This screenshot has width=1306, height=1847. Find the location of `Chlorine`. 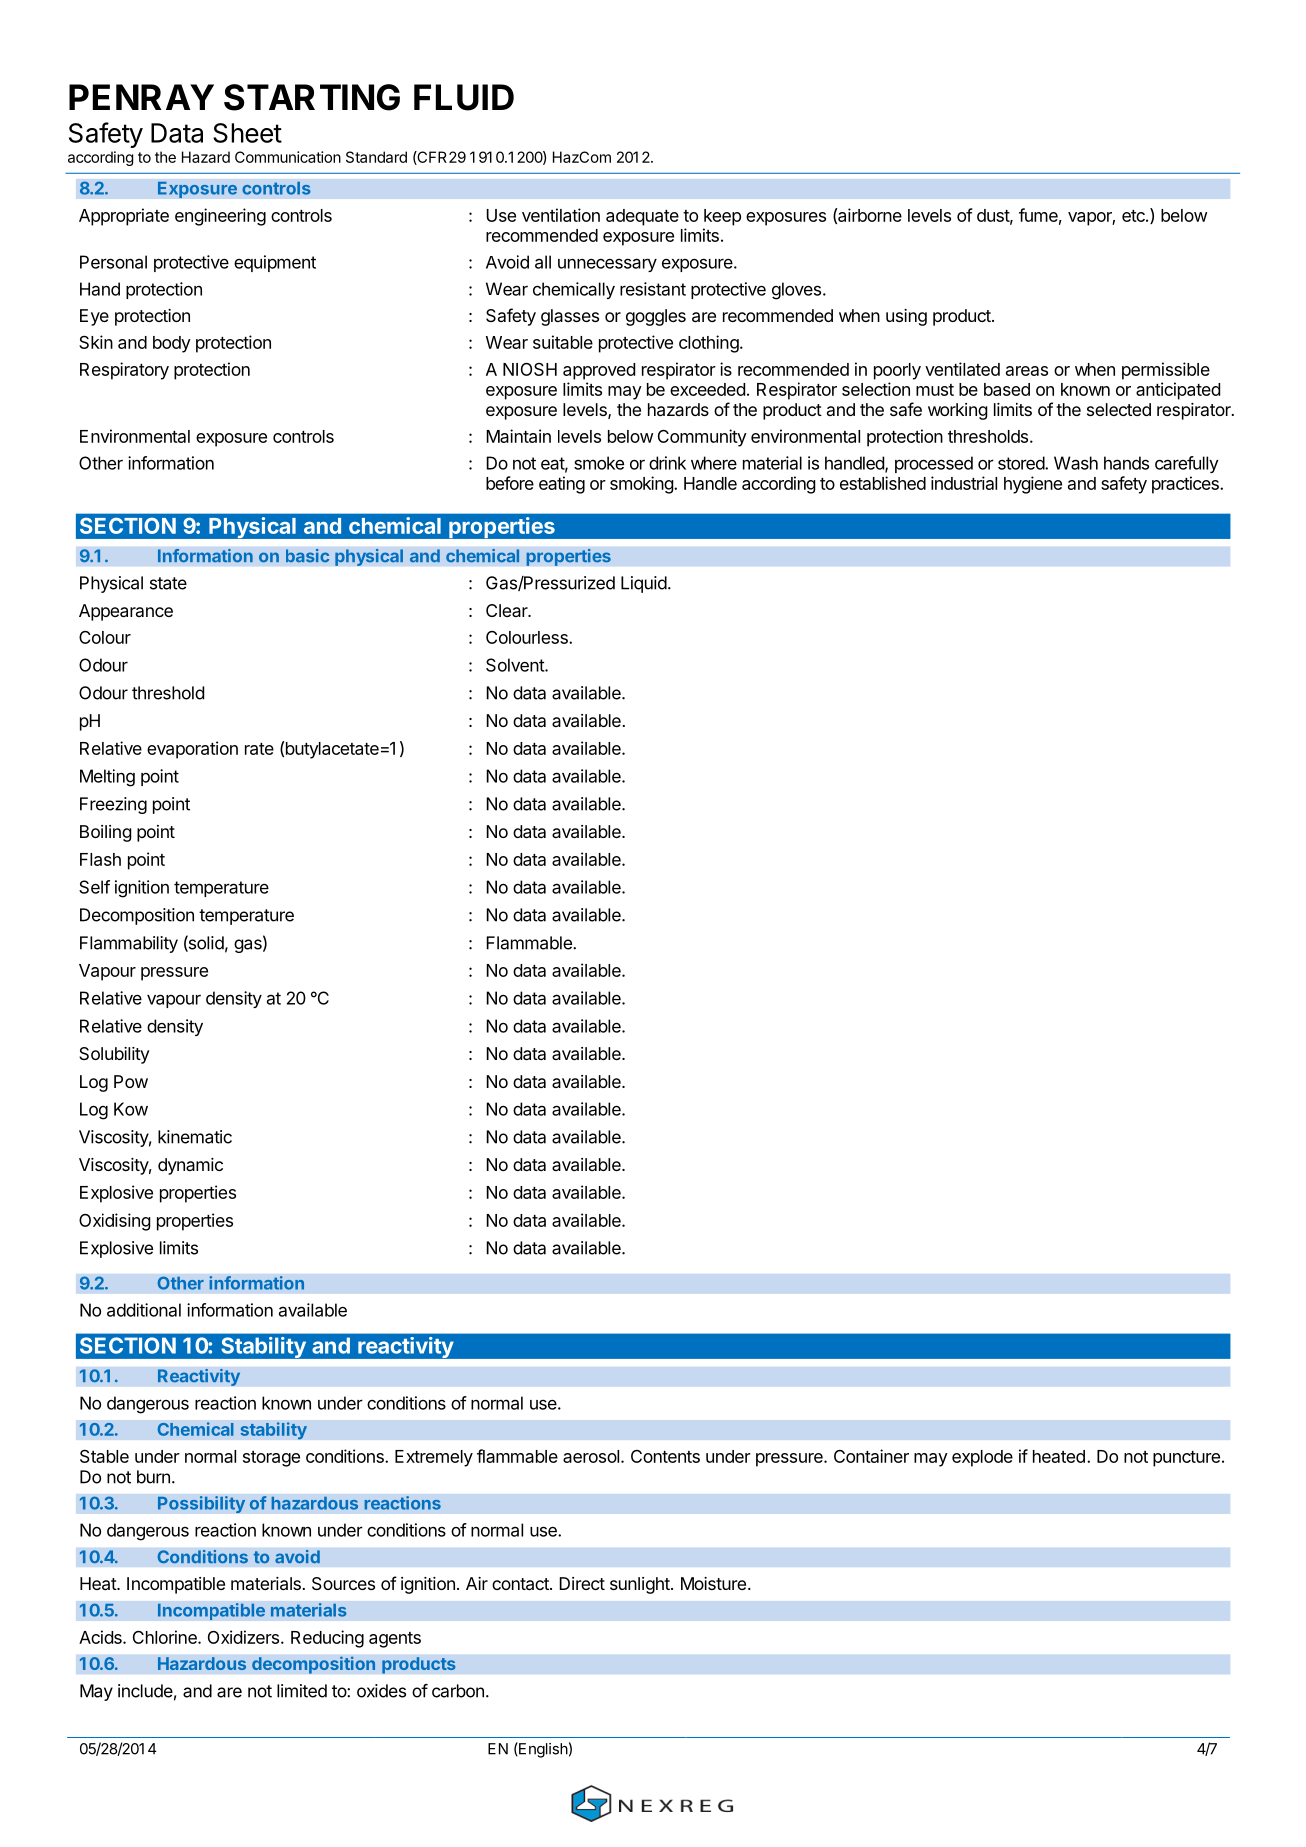

Chlorine is located at coordinates (166, 1637).
